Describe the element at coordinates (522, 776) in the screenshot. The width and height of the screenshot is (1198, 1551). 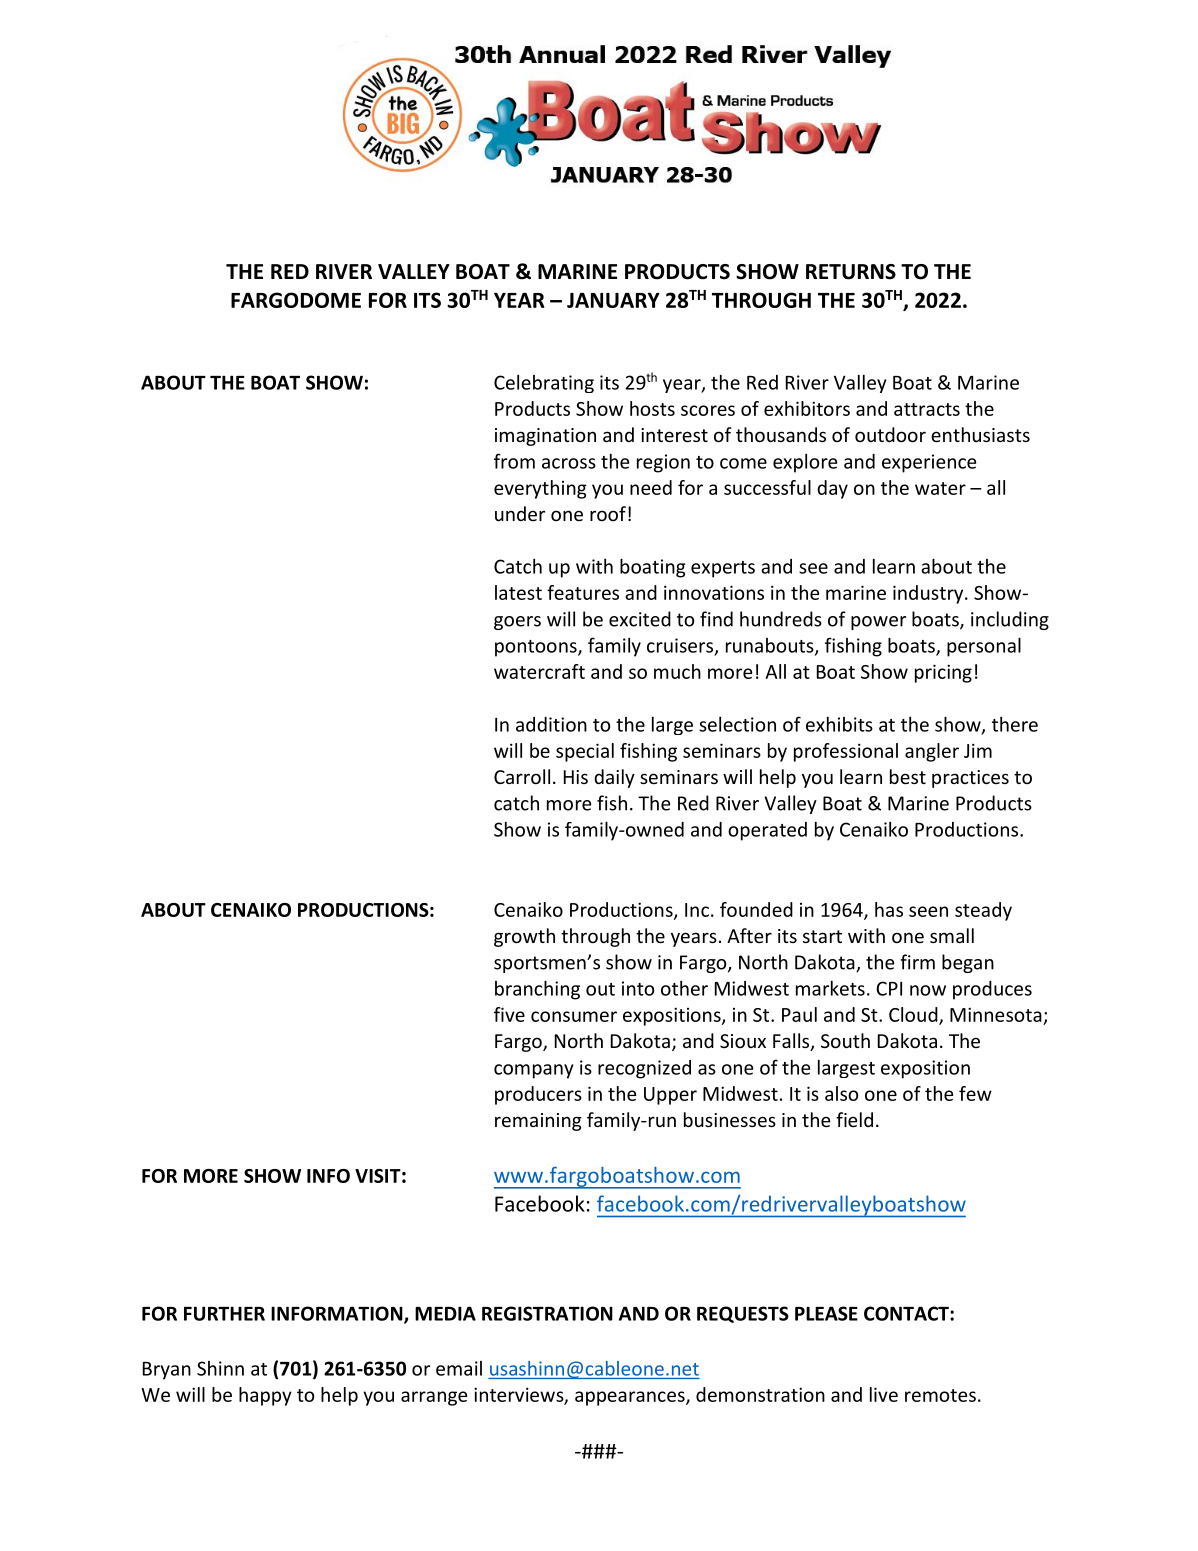
I see `Carroll` at that location.
